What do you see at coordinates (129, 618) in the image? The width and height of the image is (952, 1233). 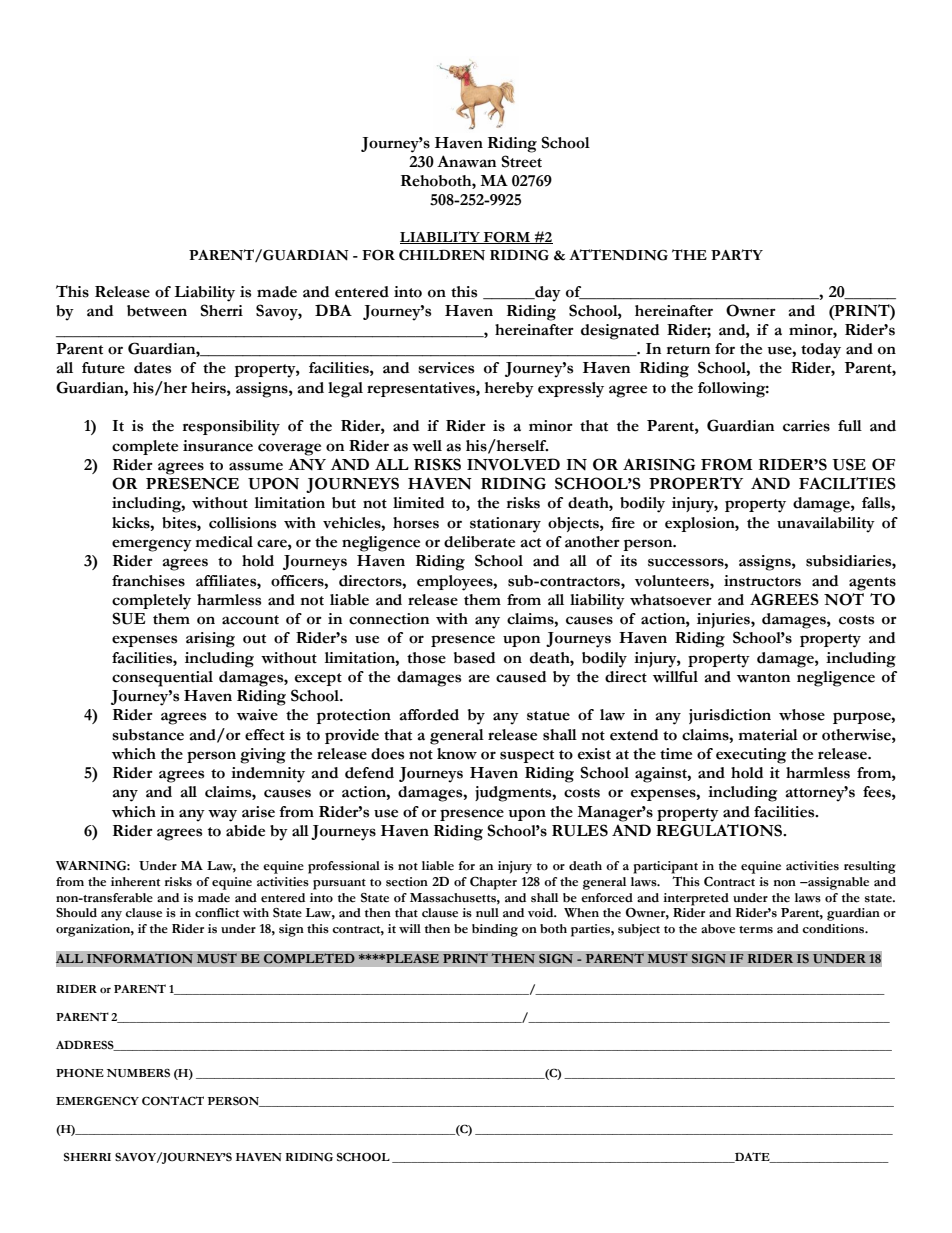 I see `SUE` at bounding box center [129, 618].
